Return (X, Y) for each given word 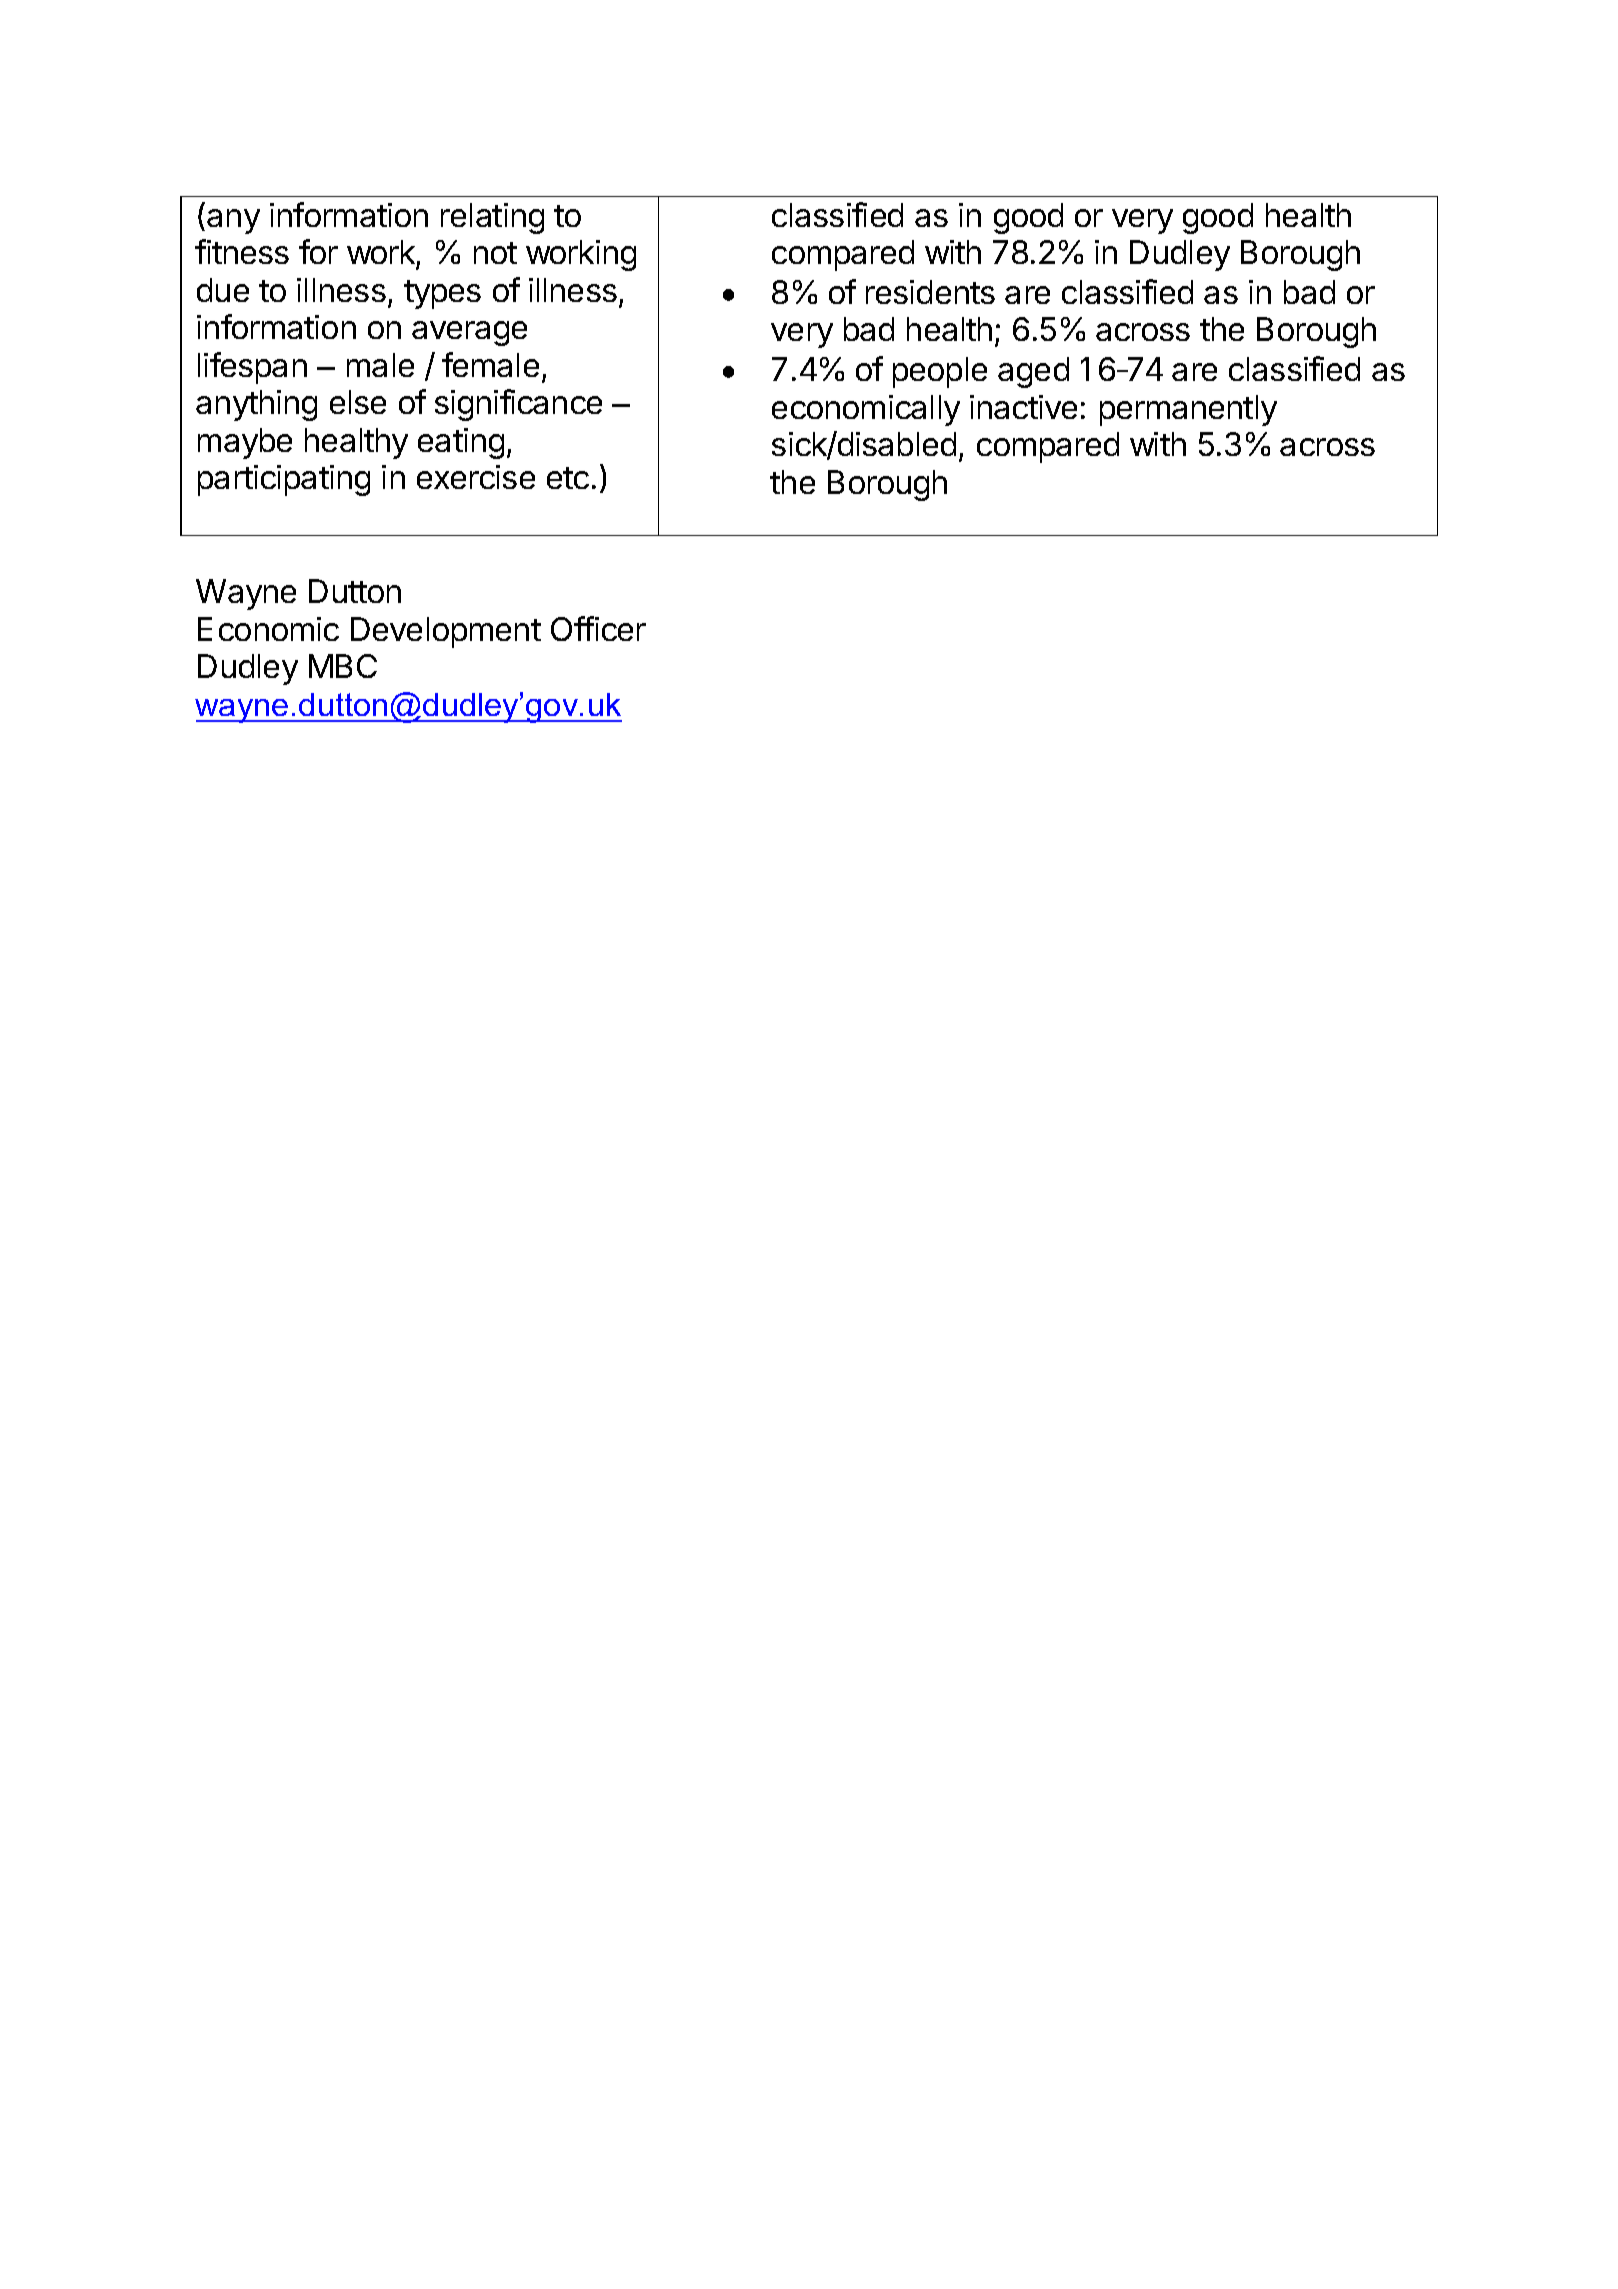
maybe (245, 443)
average (469, 333)
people (940, 372)
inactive (1023, 407)
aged (1033, 372)
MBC (343, 666)
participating (284, 480)
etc (568, 478)
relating (492, 218)
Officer (598, 628)
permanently (1188, 410)
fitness (242, 251)
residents (930, 292)
